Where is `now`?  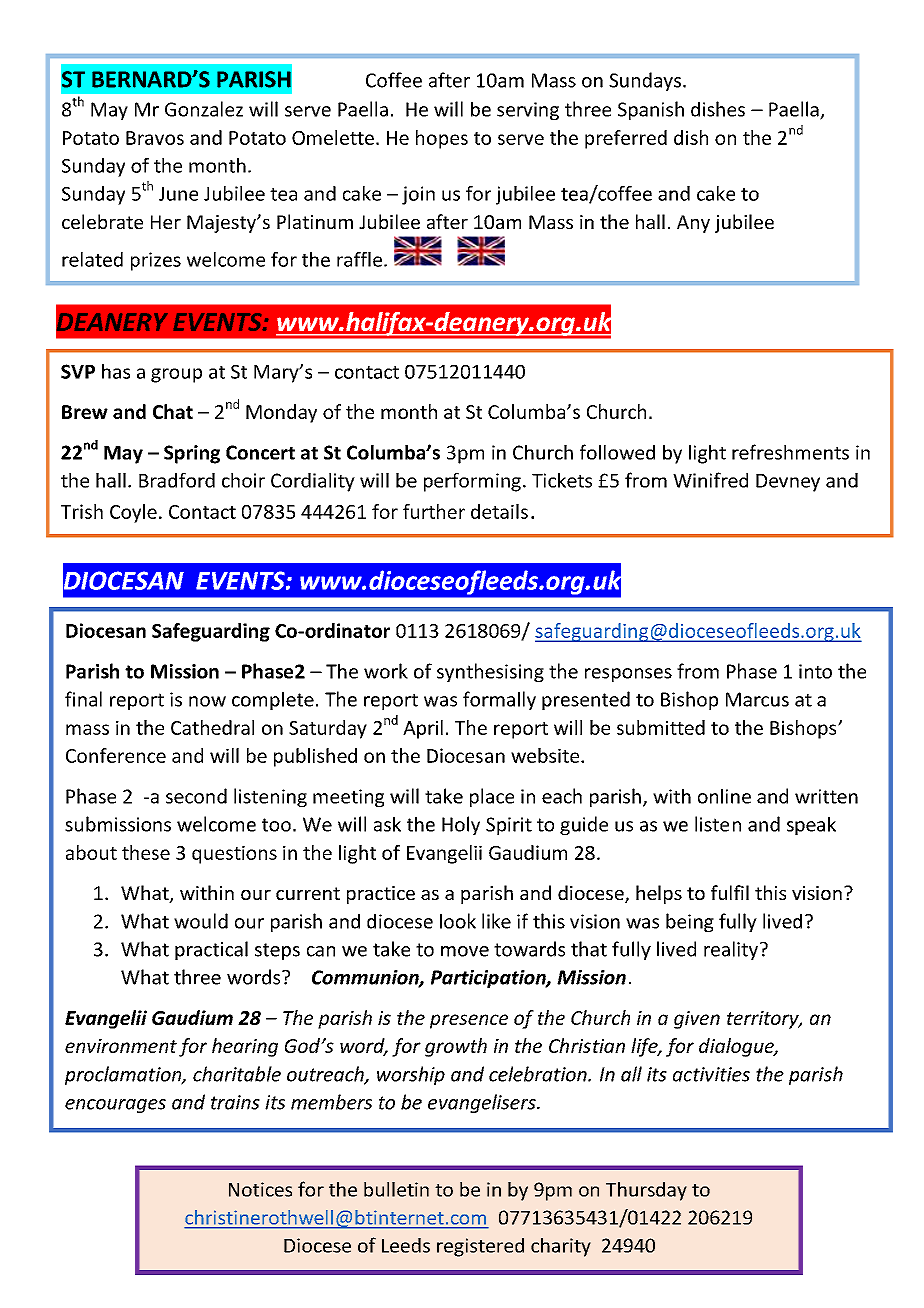 now is located at coordinates (207, 701).
